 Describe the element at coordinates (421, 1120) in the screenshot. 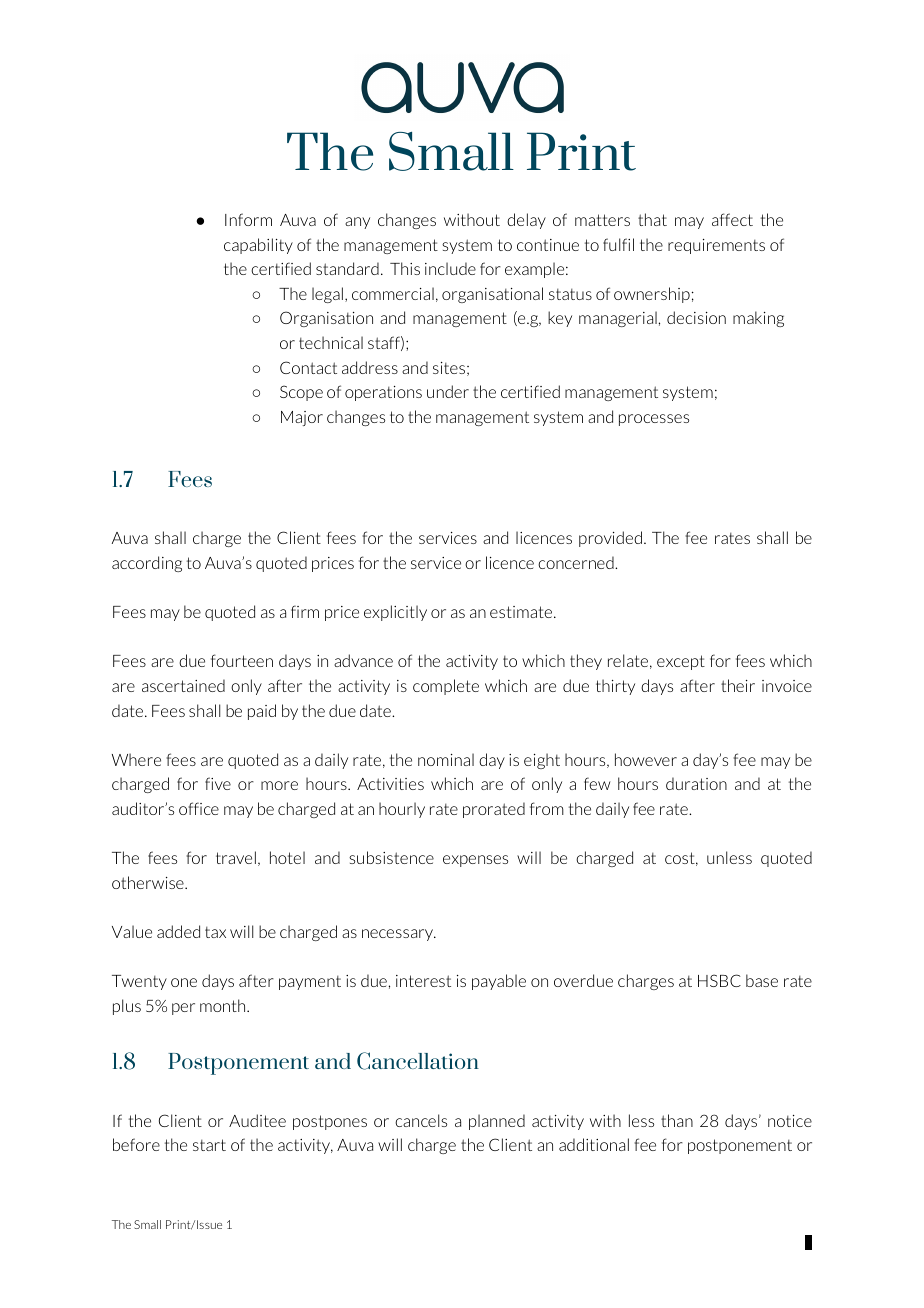

I see `cancels` at that location.
